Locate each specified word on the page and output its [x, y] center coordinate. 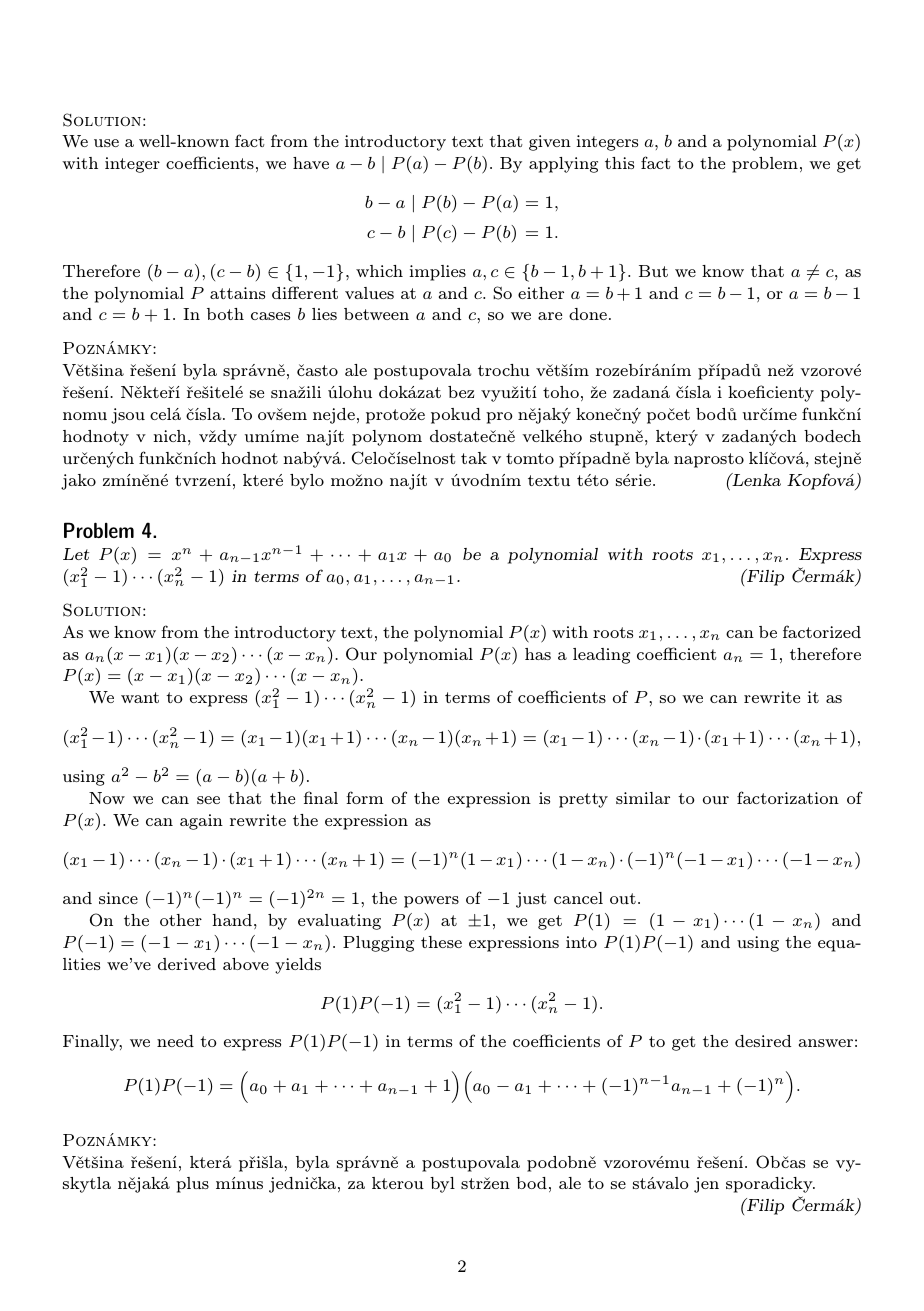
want [140, 697]
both [225, 314]
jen [706, 1185]
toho [561, 392]
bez [461, 392]
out [623, 898]
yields [298, 966]
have [311, 163]
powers [431, 902]
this [619, 163]
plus [192, 1185]
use [106, 143]
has [538, 654]
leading [601, 656]
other [181, 920]
